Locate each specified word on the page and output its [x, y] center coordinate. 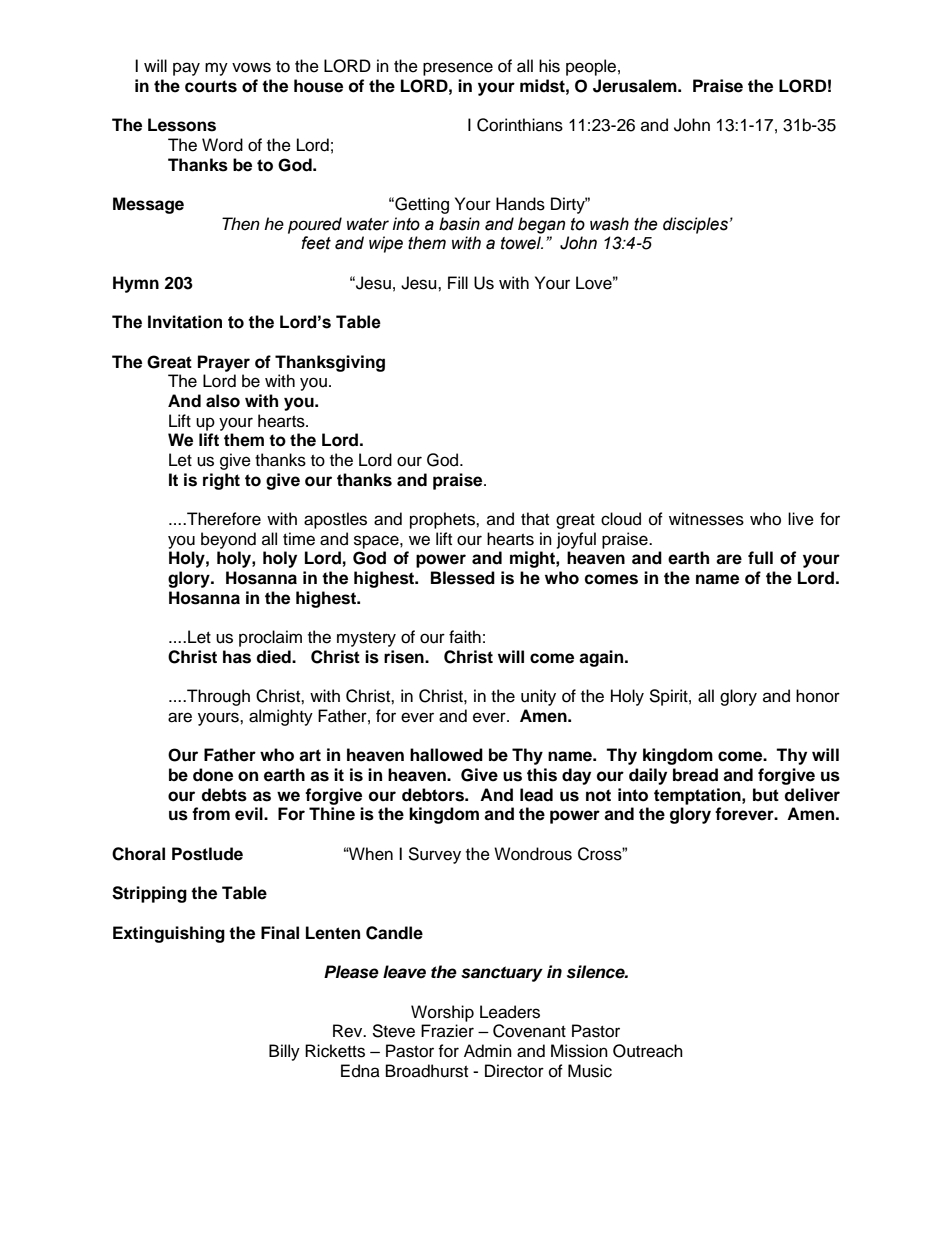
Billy [284, 1052]
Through [217, 697]
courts [211, 86]
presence [458, 69]
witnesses [706, 519]
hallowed [446, 755]
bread [695, 775]
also [223, 401]
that [535, 518]
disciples [695, 225]
